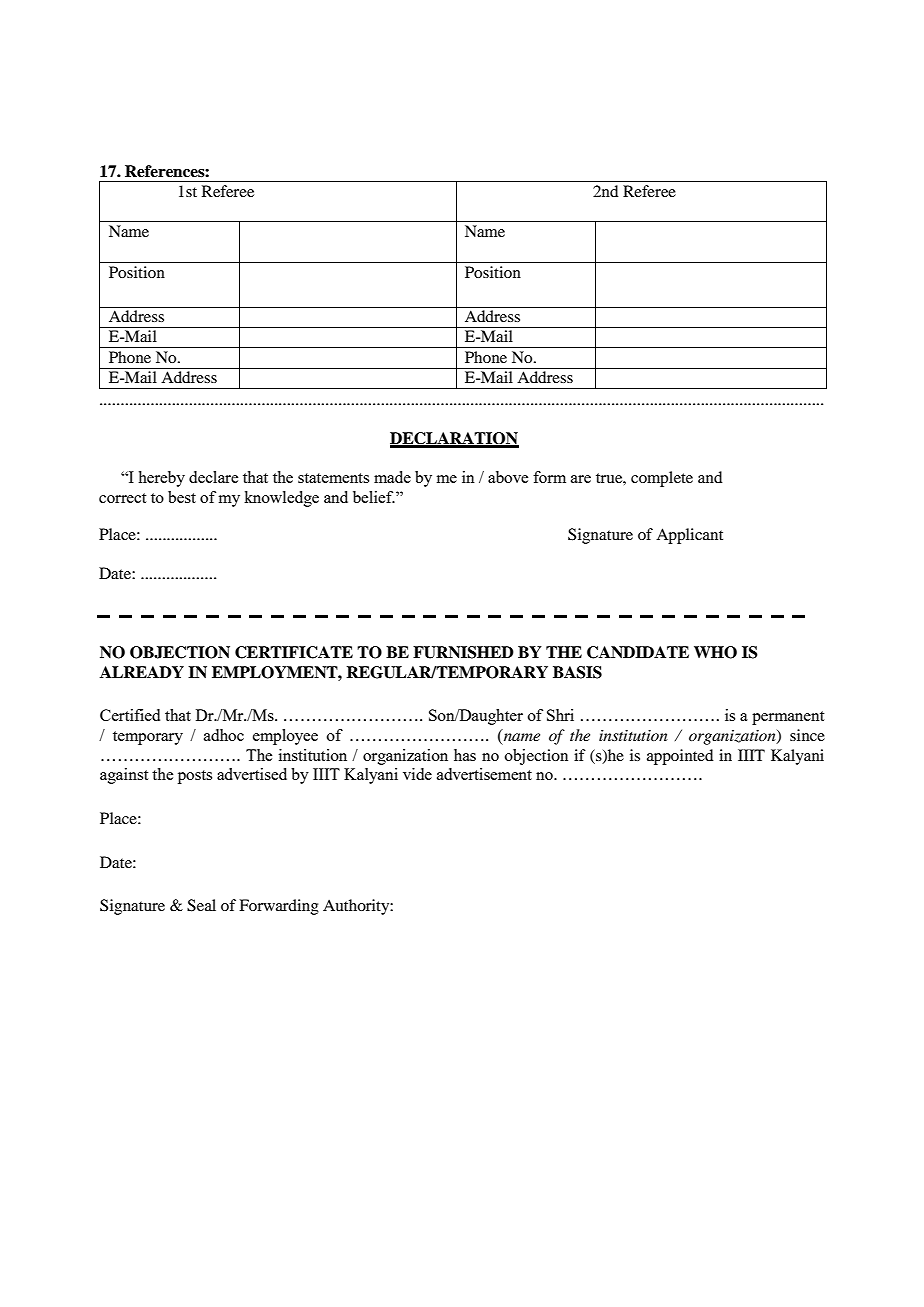  What do you see at coordinates (662, 479) in the screenshot?
I see `complete` at bounding box center [662, 479].
